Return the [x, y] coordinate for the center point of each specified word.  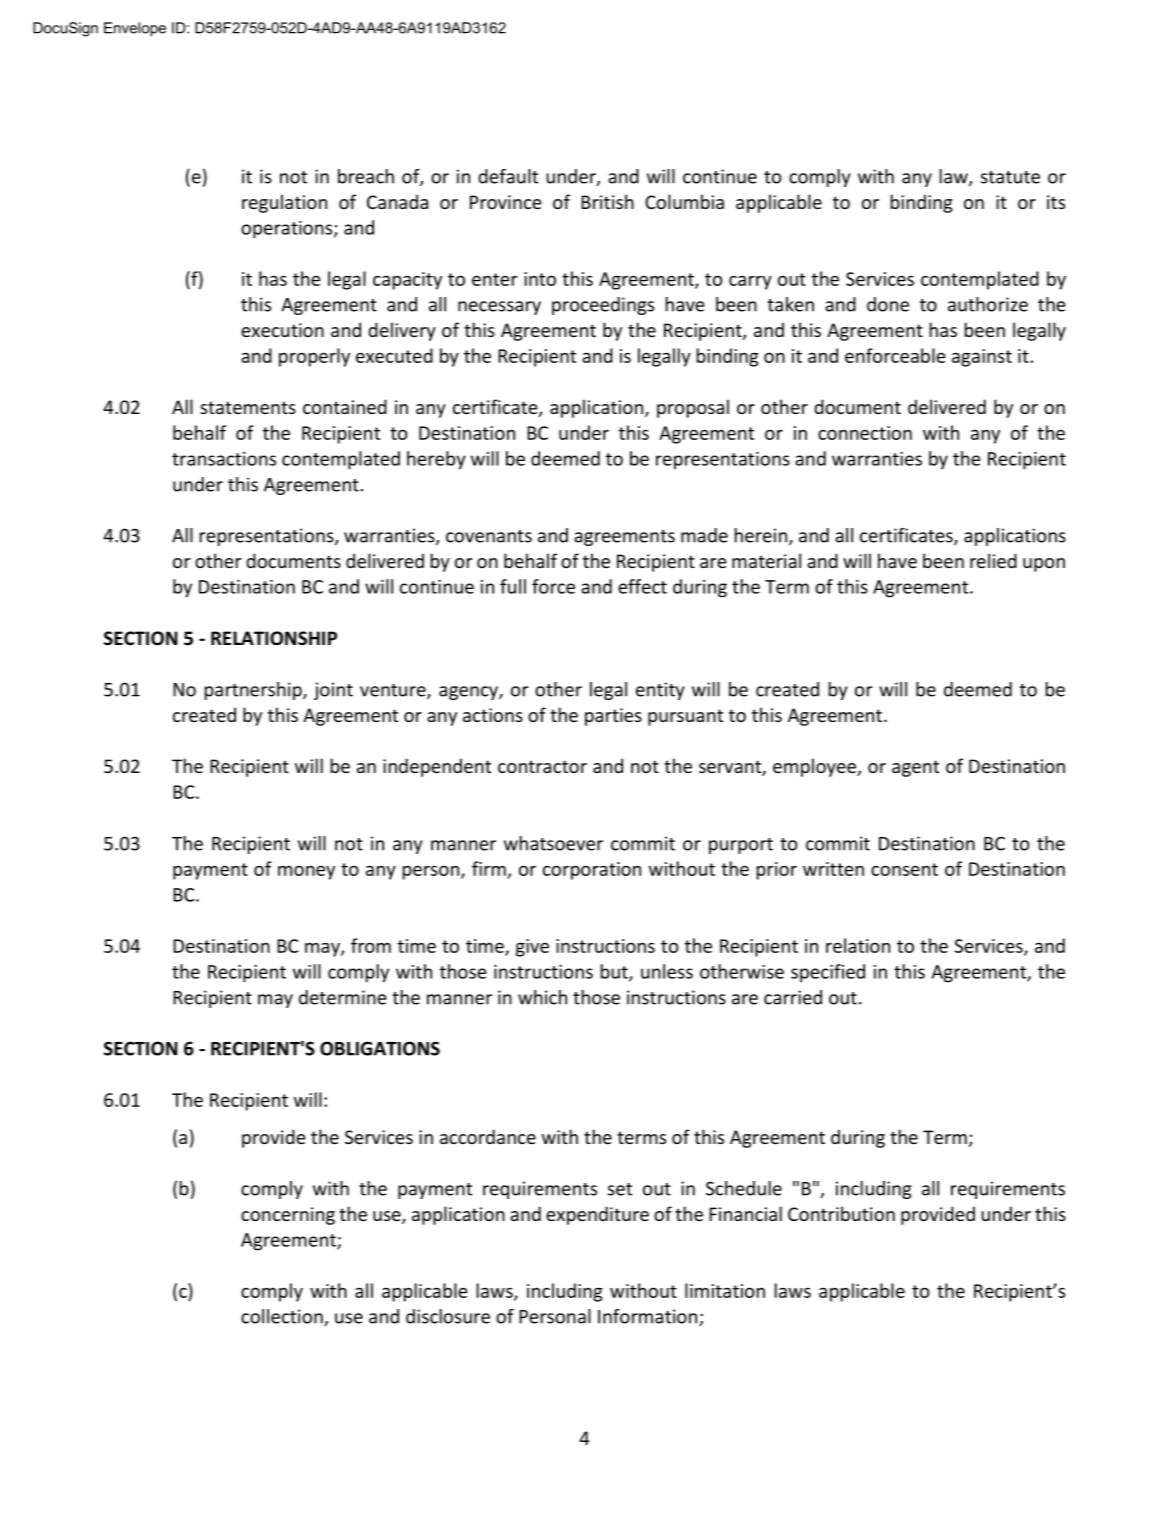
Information [649, 1317]
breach [366, 176]
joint [333, 691]
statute [1010, 177]
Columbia [684, 201]
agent [915, 768]
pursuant [685, 717]
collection [283, 1317]
